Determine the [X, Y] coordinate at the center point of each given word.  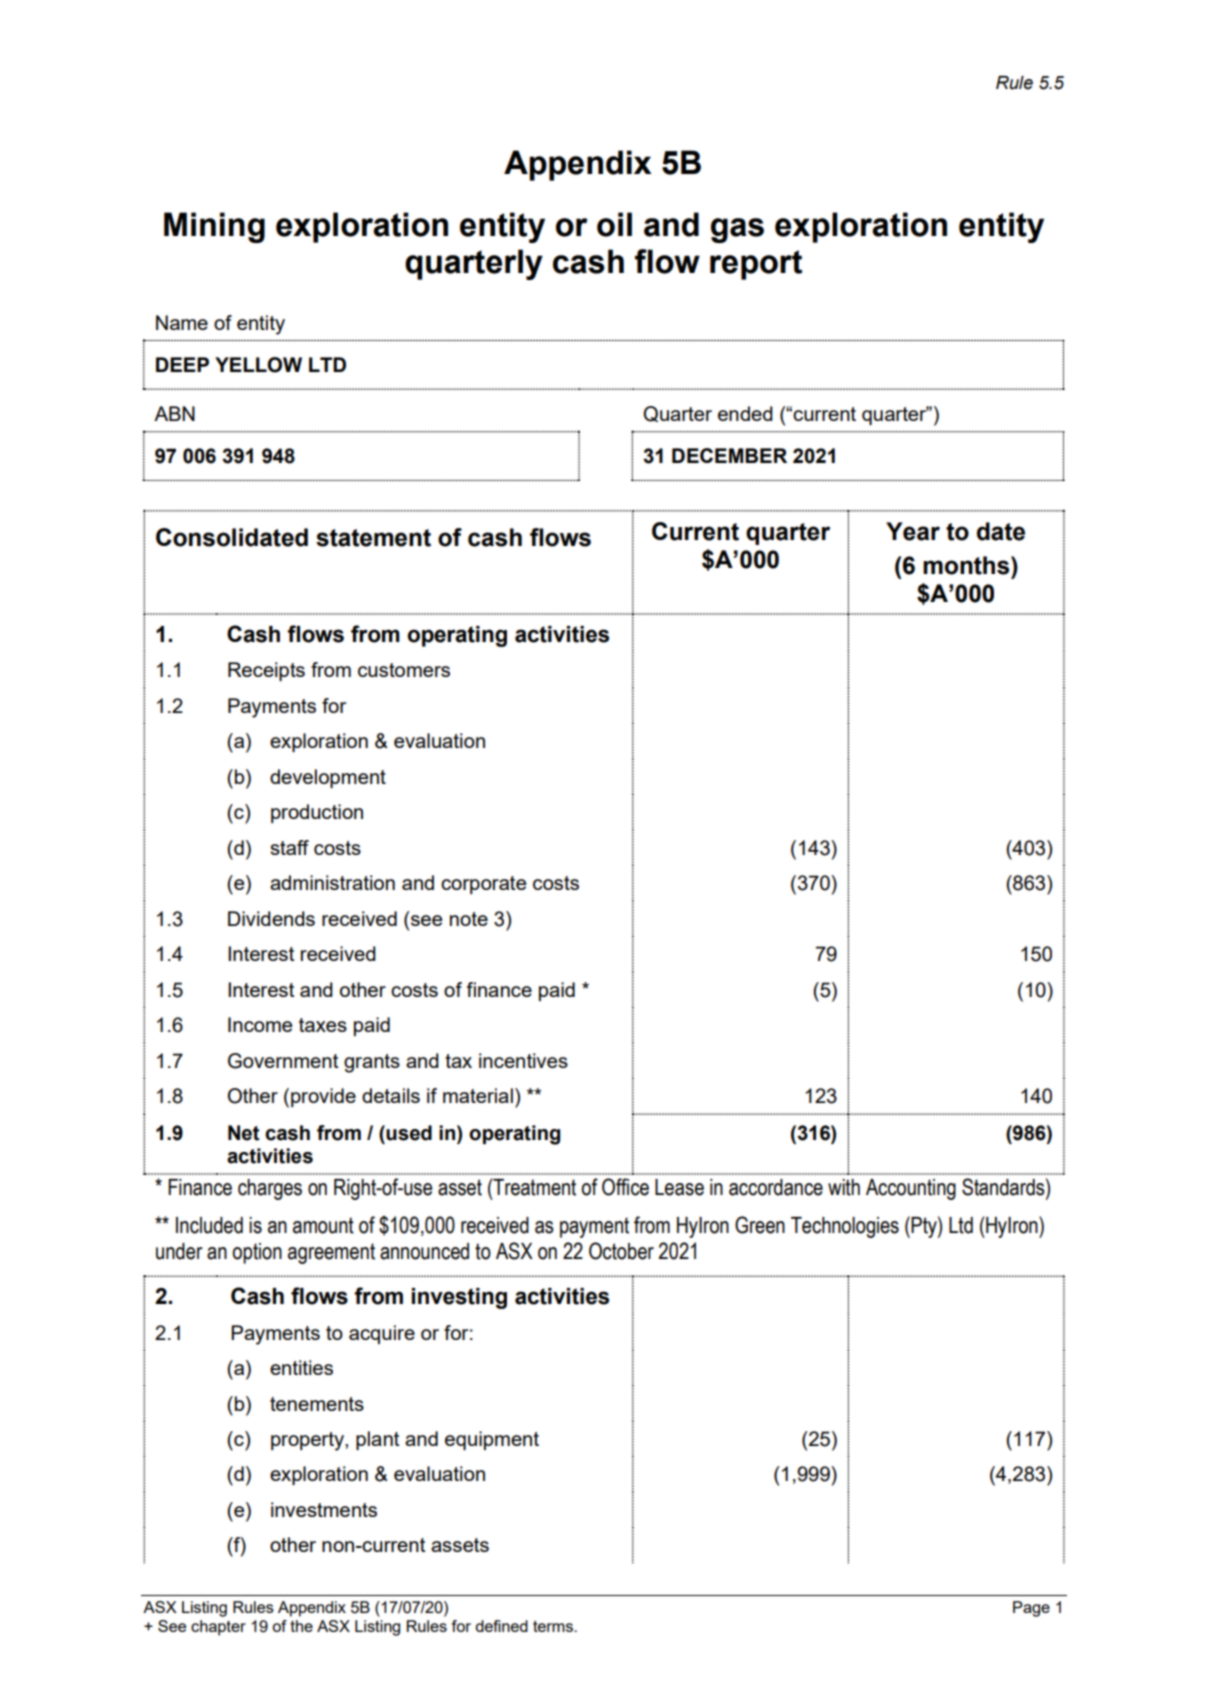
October [621, 1251]
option [257, 1253]
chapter [218, 1628]
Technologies [845, 1227]
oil [614, 224]
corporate [483, 885]
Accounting [911, 1189]
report [756, 265]
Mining [214, 227]
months [967, 565]
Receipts [266, 671]
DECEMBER [729, 455]
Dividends [271, 918]
